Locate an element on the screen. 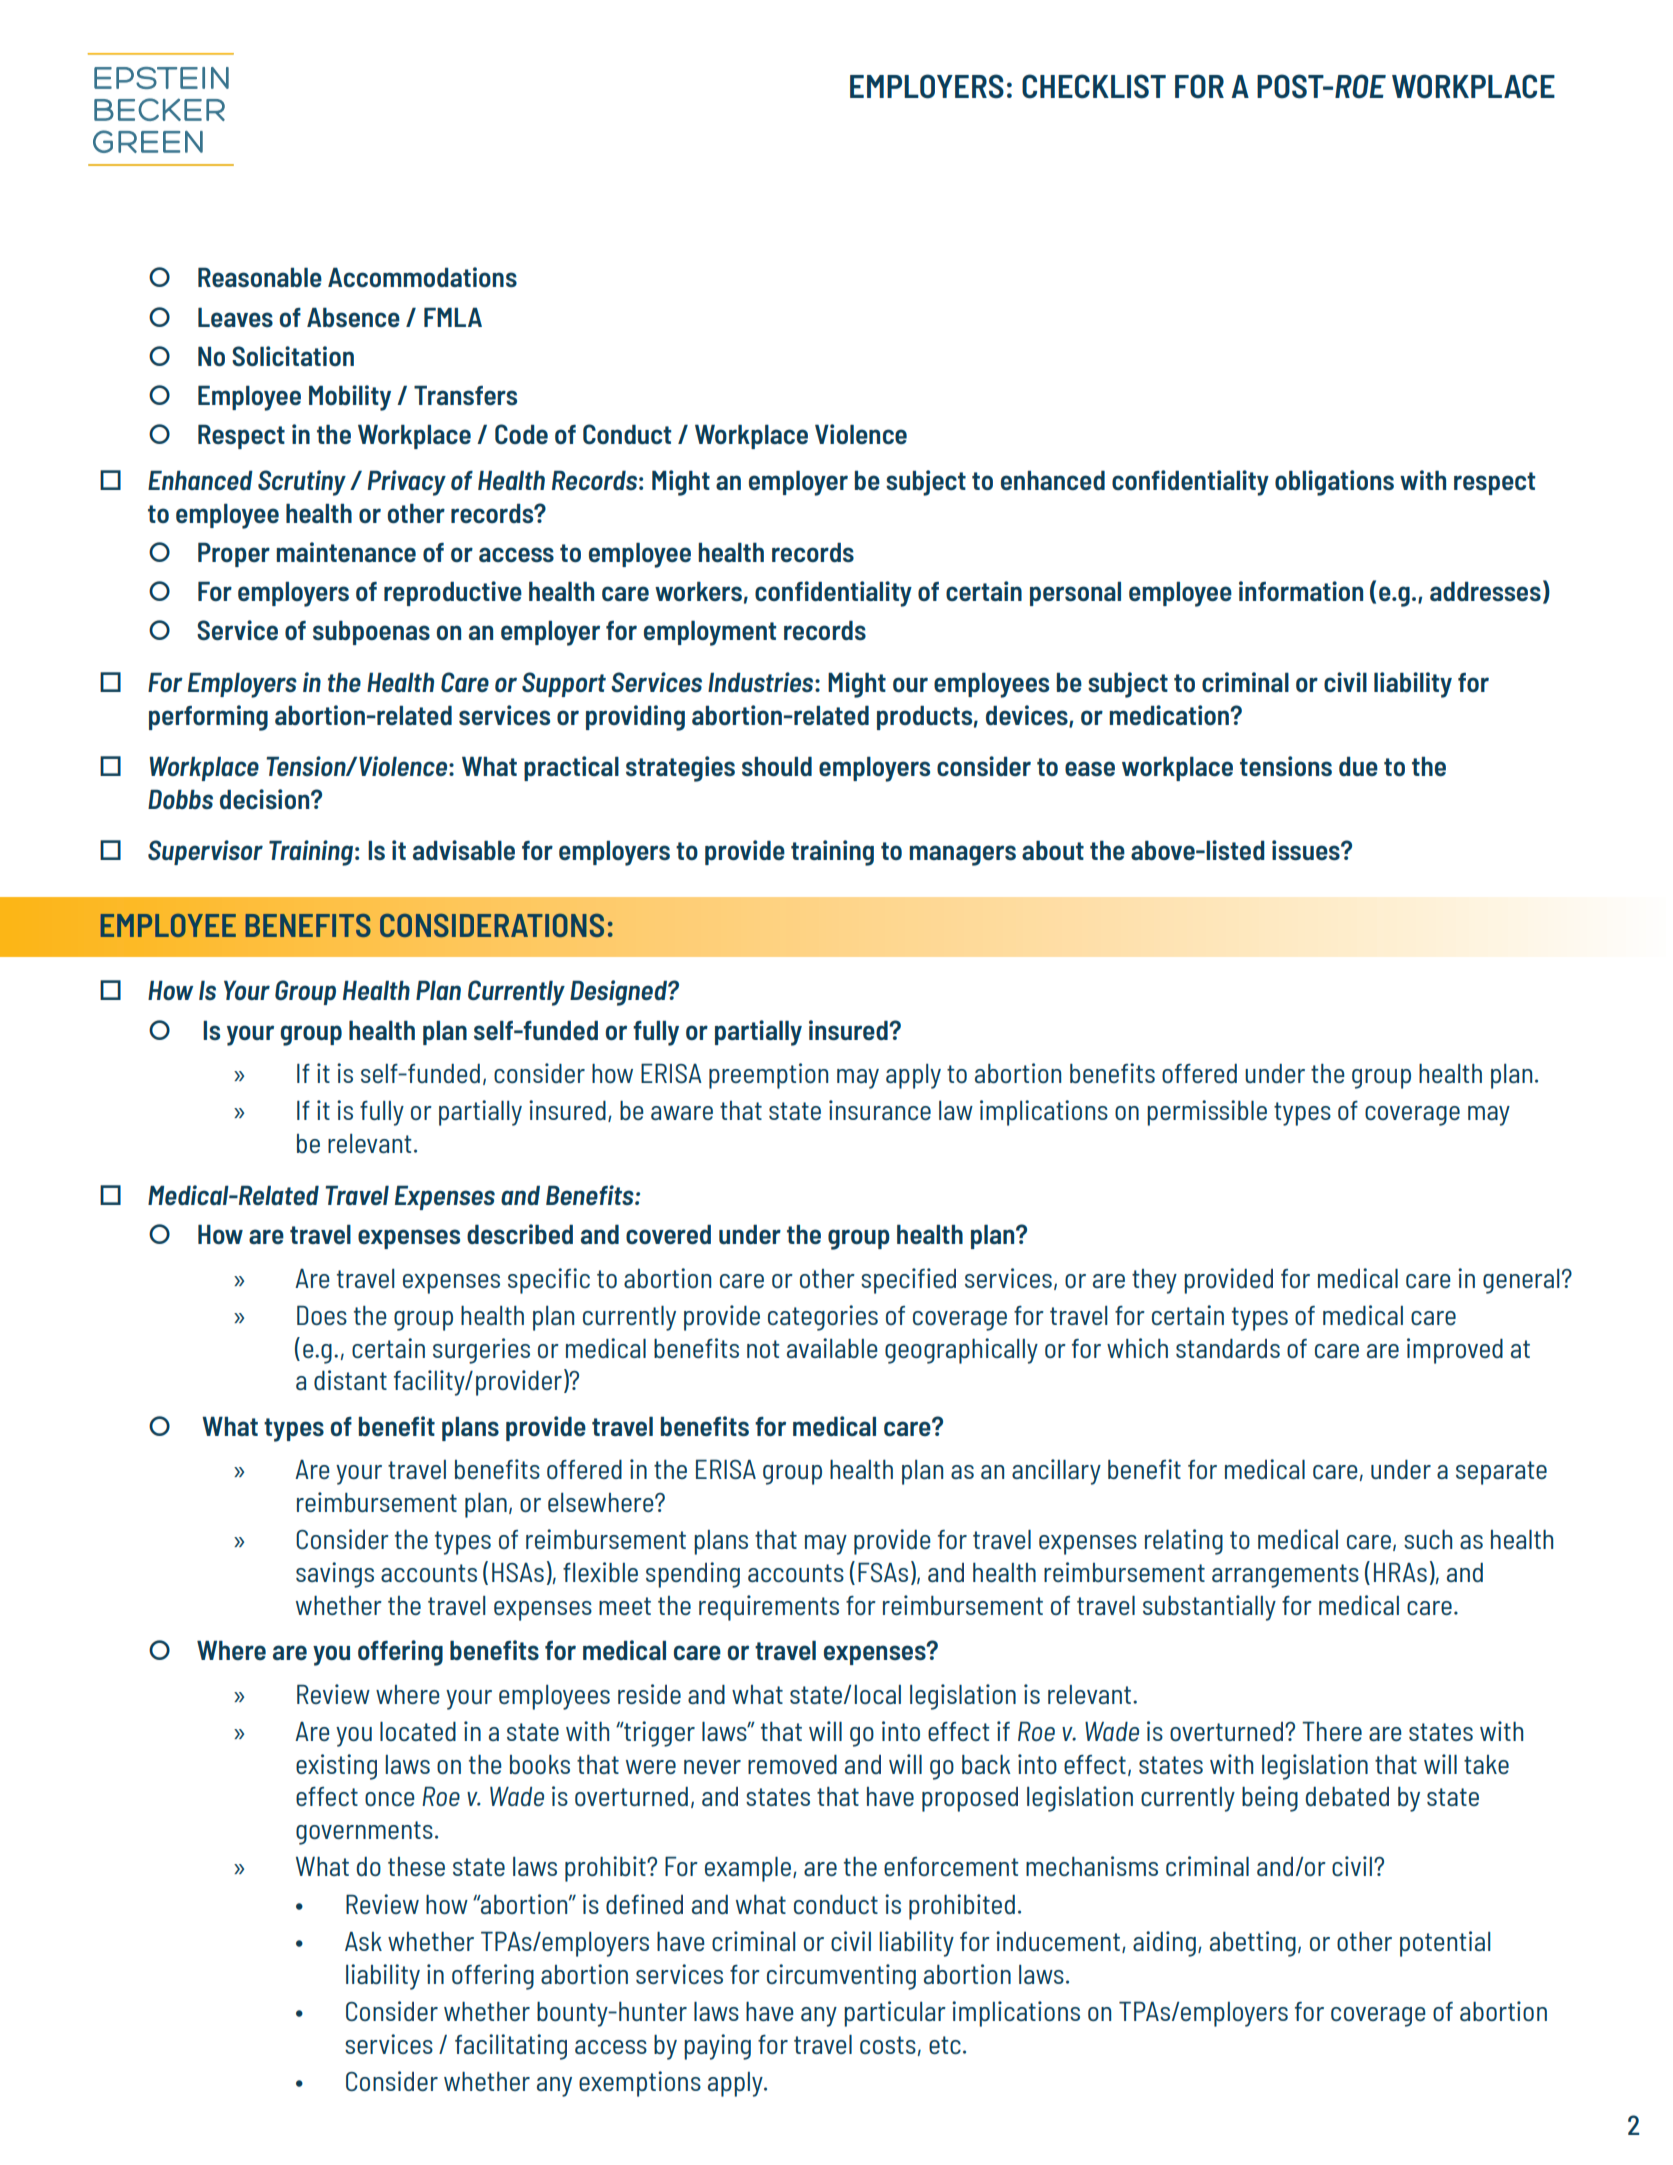 This screenshot has height=2165, width=1673. obligations is located at coordinates (1334, 483).
